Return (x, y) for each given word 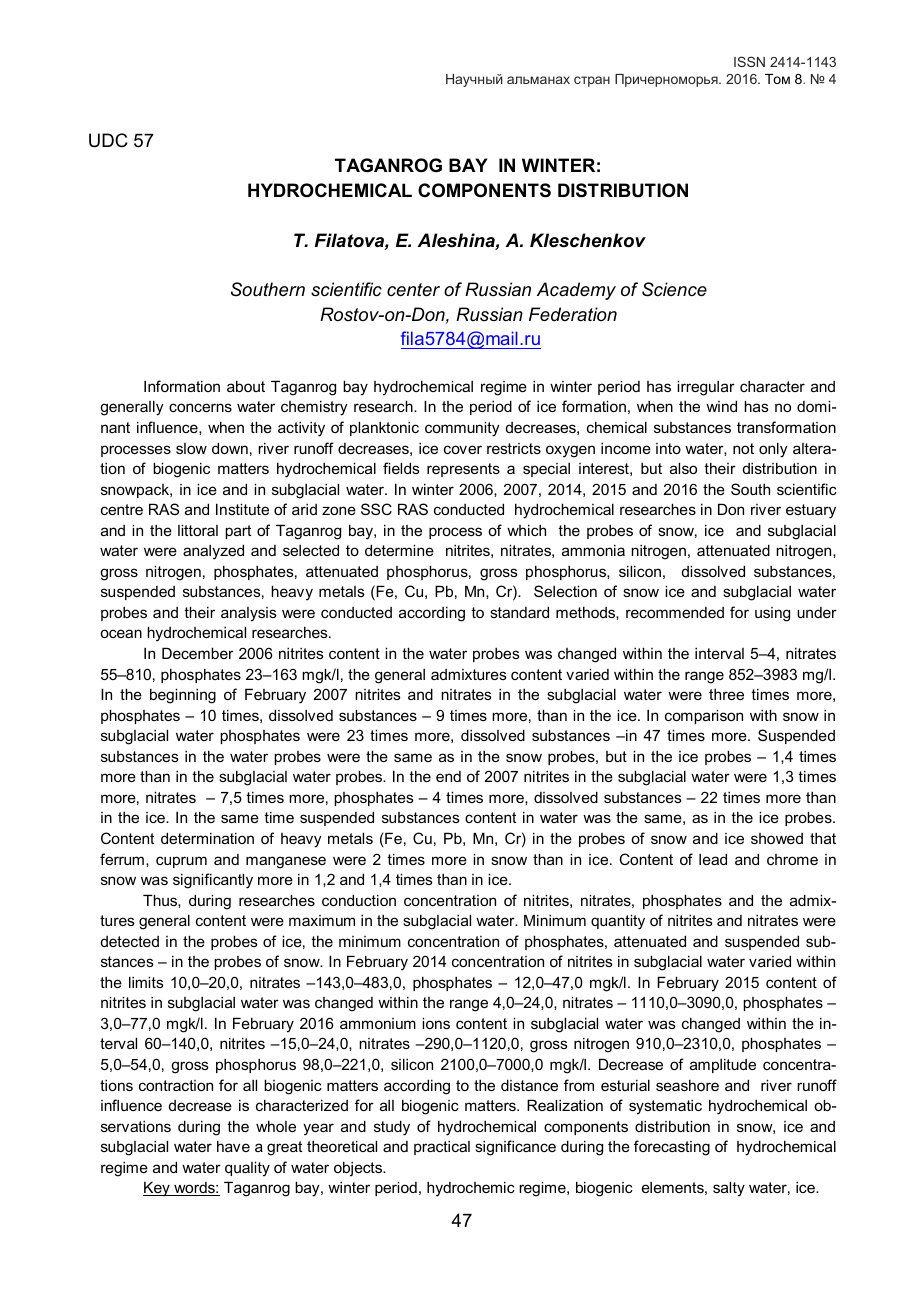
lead (713, 859)
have (233, 1146)
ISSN (749, 61)
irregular (706, 388)
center (413, 290)
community (462, 429)
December (198, 653)
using (772, 614)
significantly (213, 881)
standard (519, 612)
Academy (576, 291)
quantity (618, 922)
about (246, 386)
